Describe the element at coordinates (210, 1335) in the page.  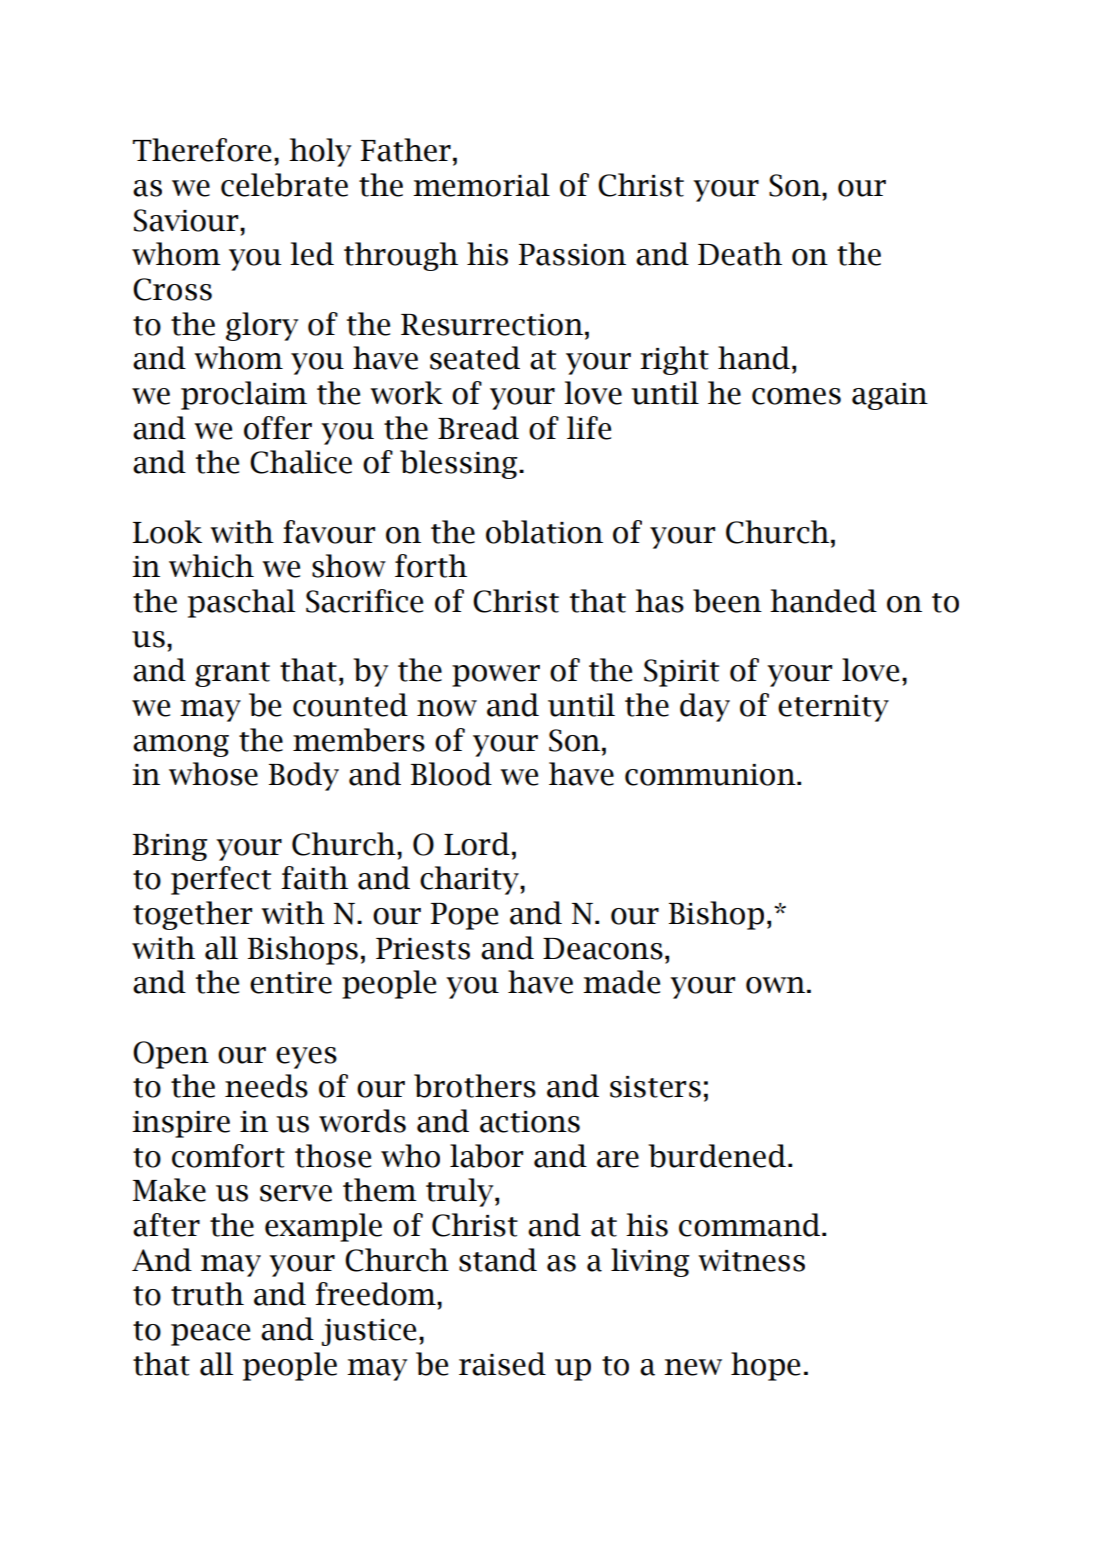
I see `peace` at that location.
